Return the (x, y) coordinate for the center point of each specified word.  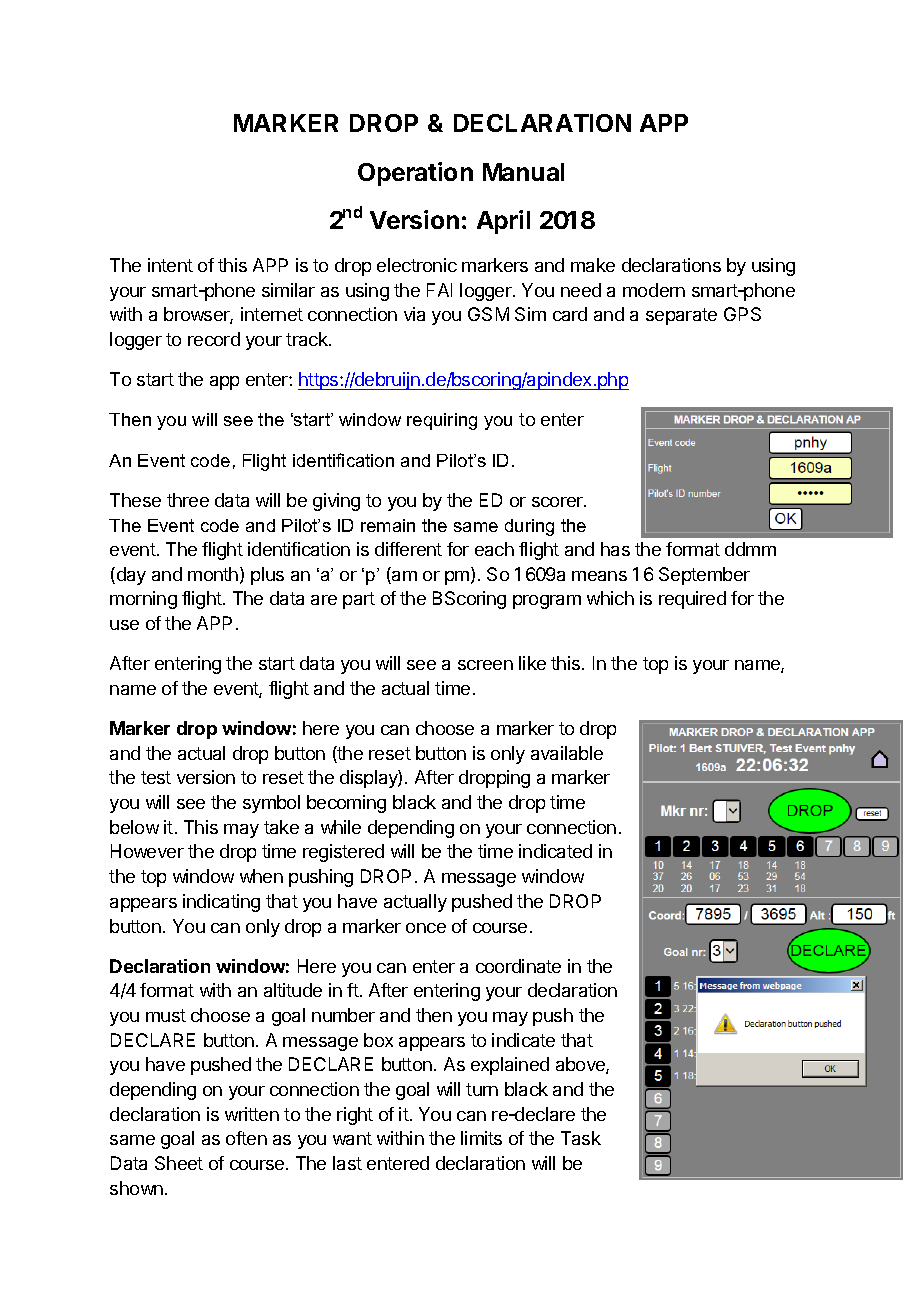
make (593, 265)
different (408, 549)
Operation (415, 174)
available (567, 753)
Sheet (179, 1163)
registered (343, 853)
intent (170, 265)
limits (481, 1138)
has (615, 549)
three (188, 500)
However (147, 851)
